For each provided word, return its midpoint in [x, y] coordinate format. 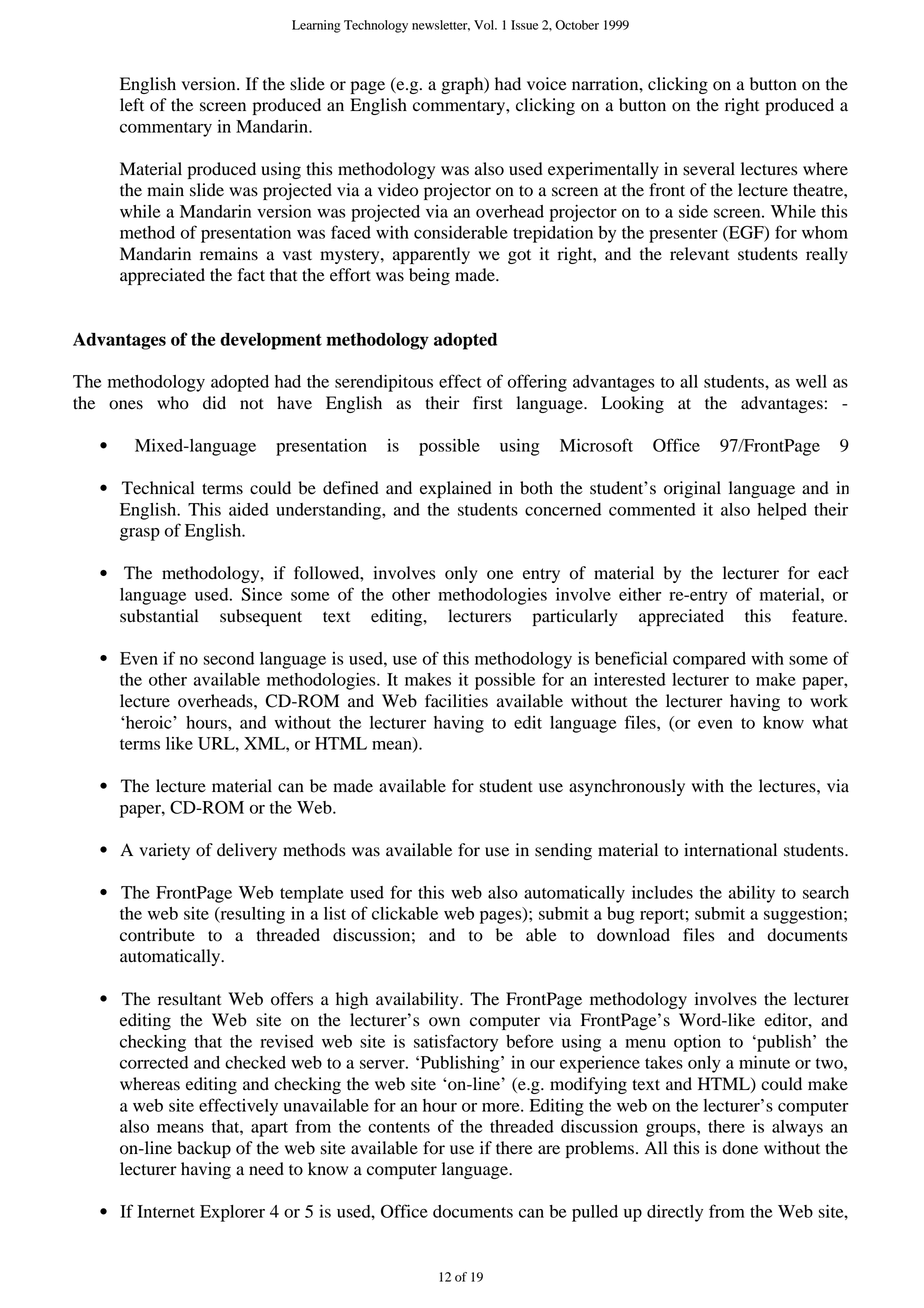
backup [204, 1149]
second [228, 658]
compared [709, 660]
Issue [524, 25]
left [132, 105]
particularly [575, 617]
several [709, 169]
